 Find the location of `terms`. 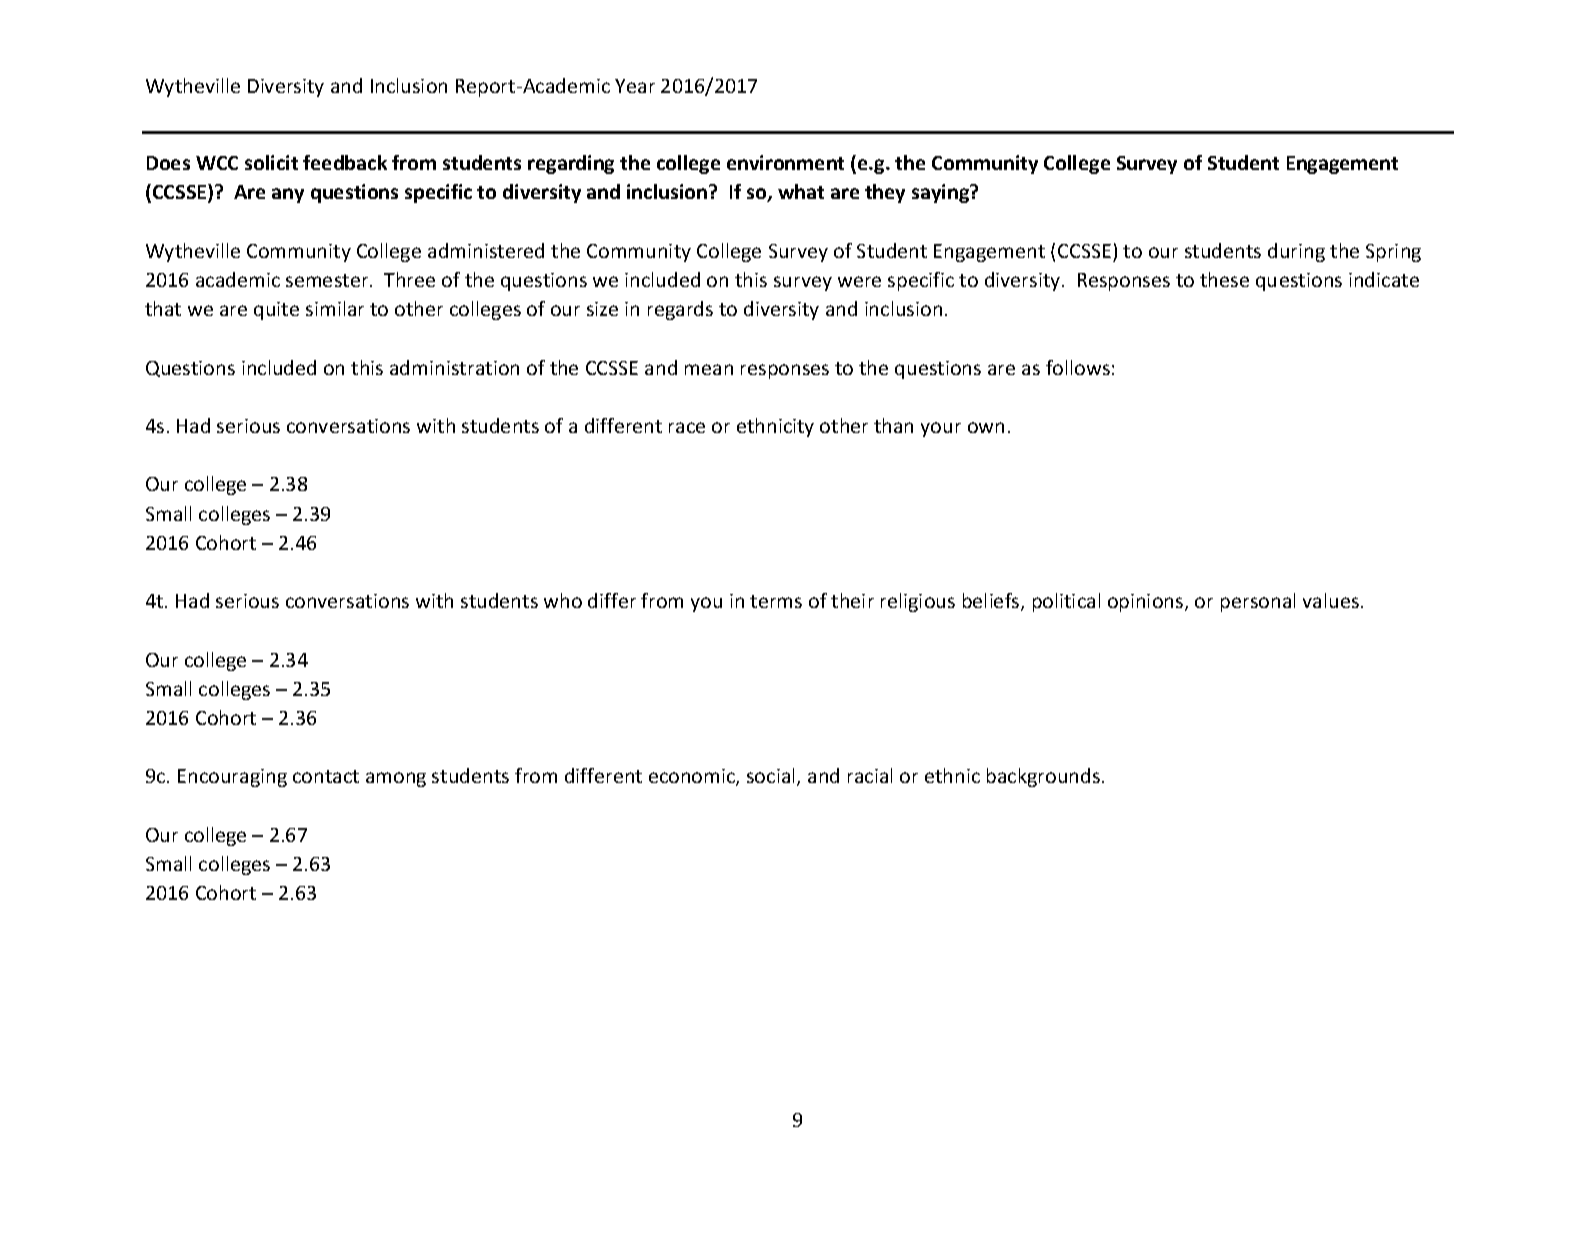

terms is located at coordinates (776, 601).
